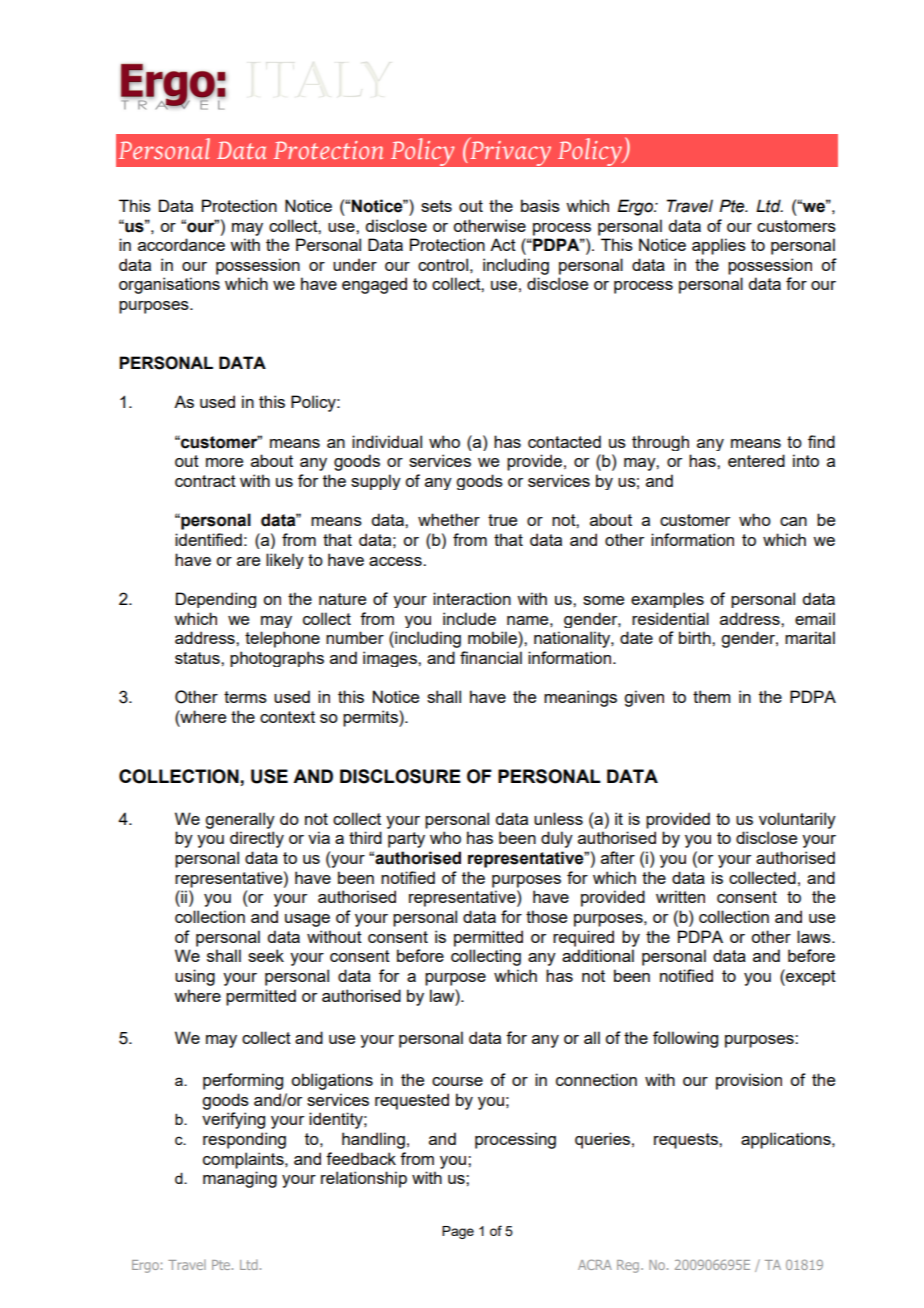  What do you see at coordinates (248, 561) in the document?
I see `are` at bounding box center [248, 561].
